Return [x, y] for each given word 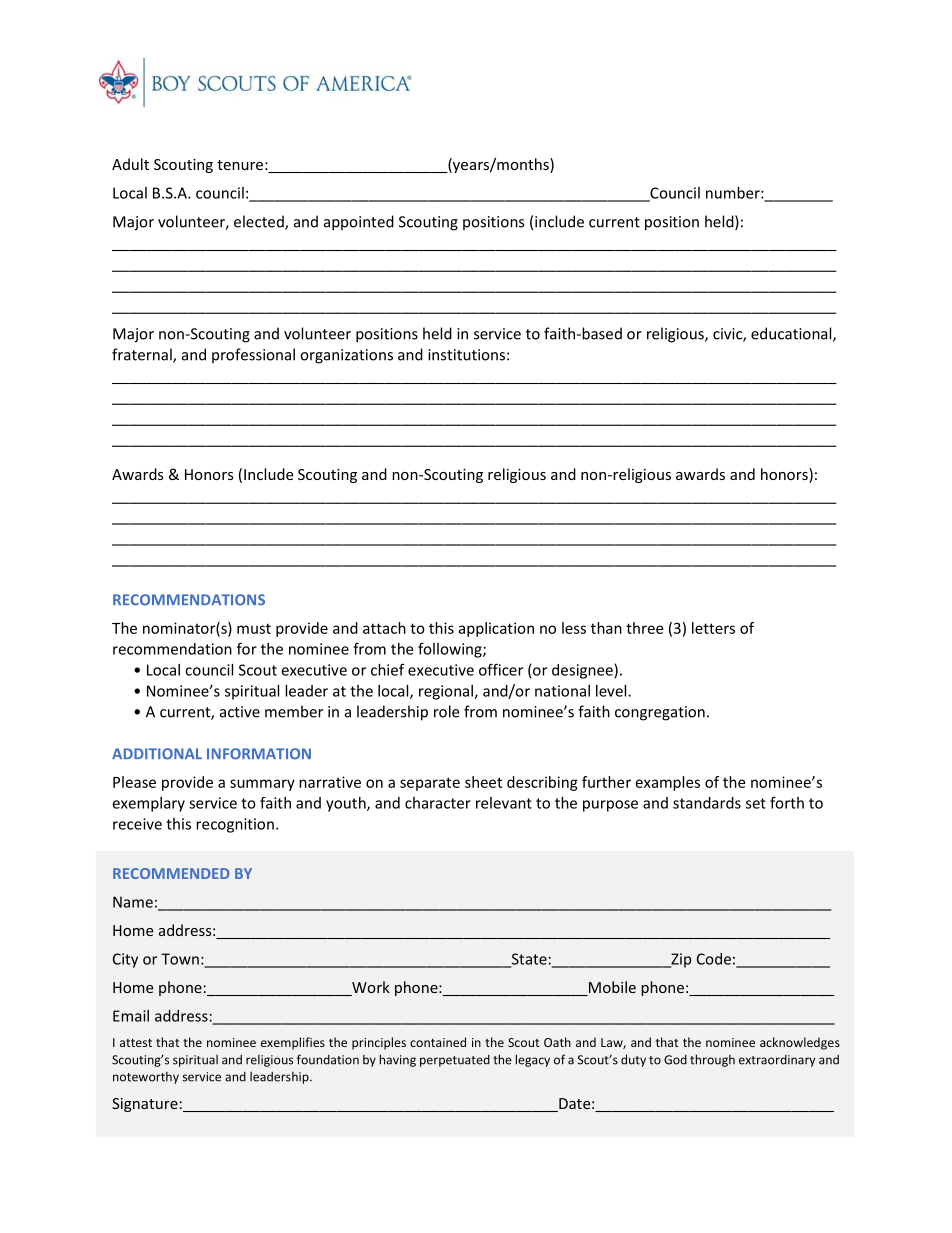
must [254, 628]
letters [713, 628]
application [496, 629]
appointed [359, 223]
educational [792, 334]
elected [260, 222]
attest [136, 1043]
